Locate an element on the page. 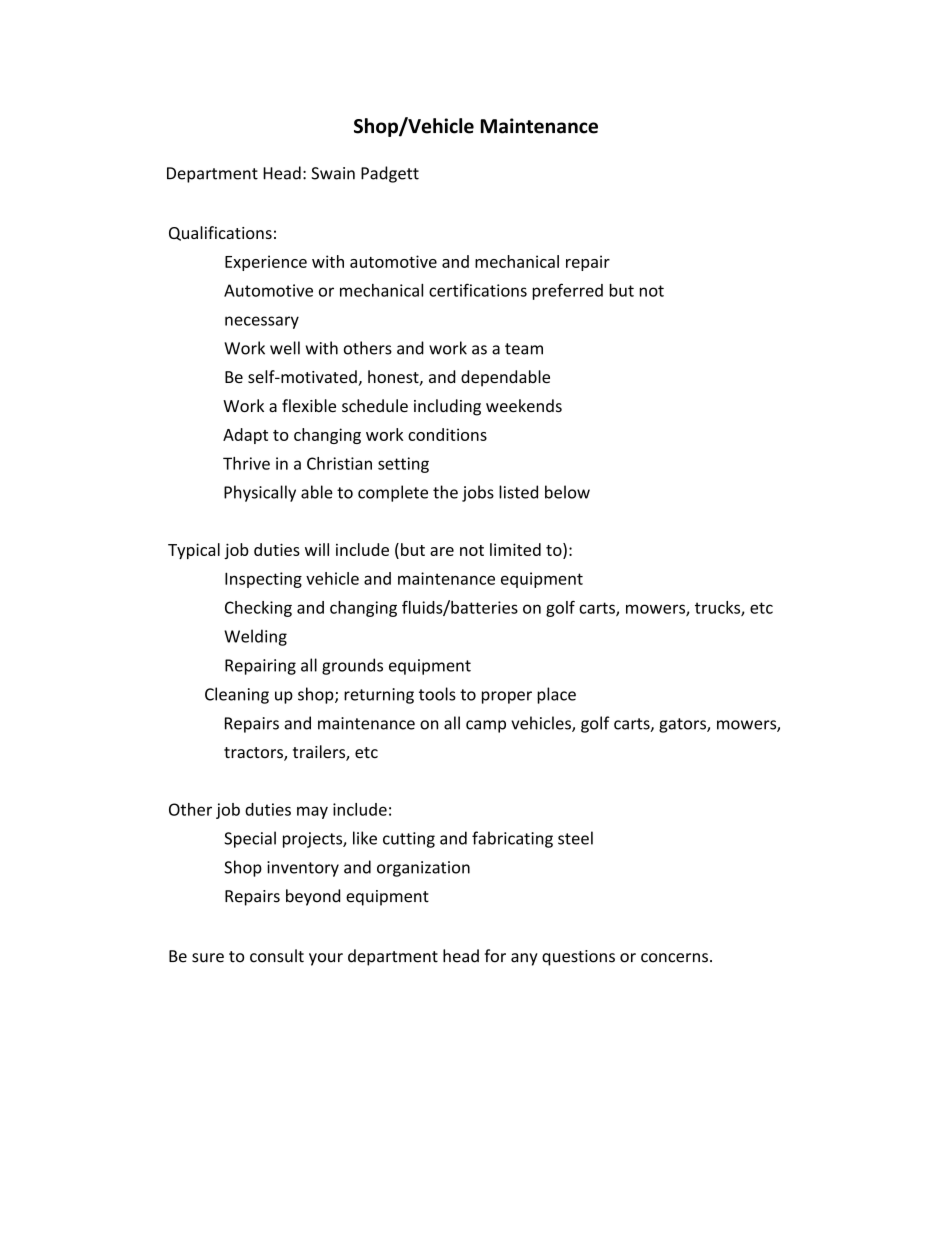 Image resolution: width=952 pixels, height=1233 pixels. Experience is located at coordinates (266, 263).
